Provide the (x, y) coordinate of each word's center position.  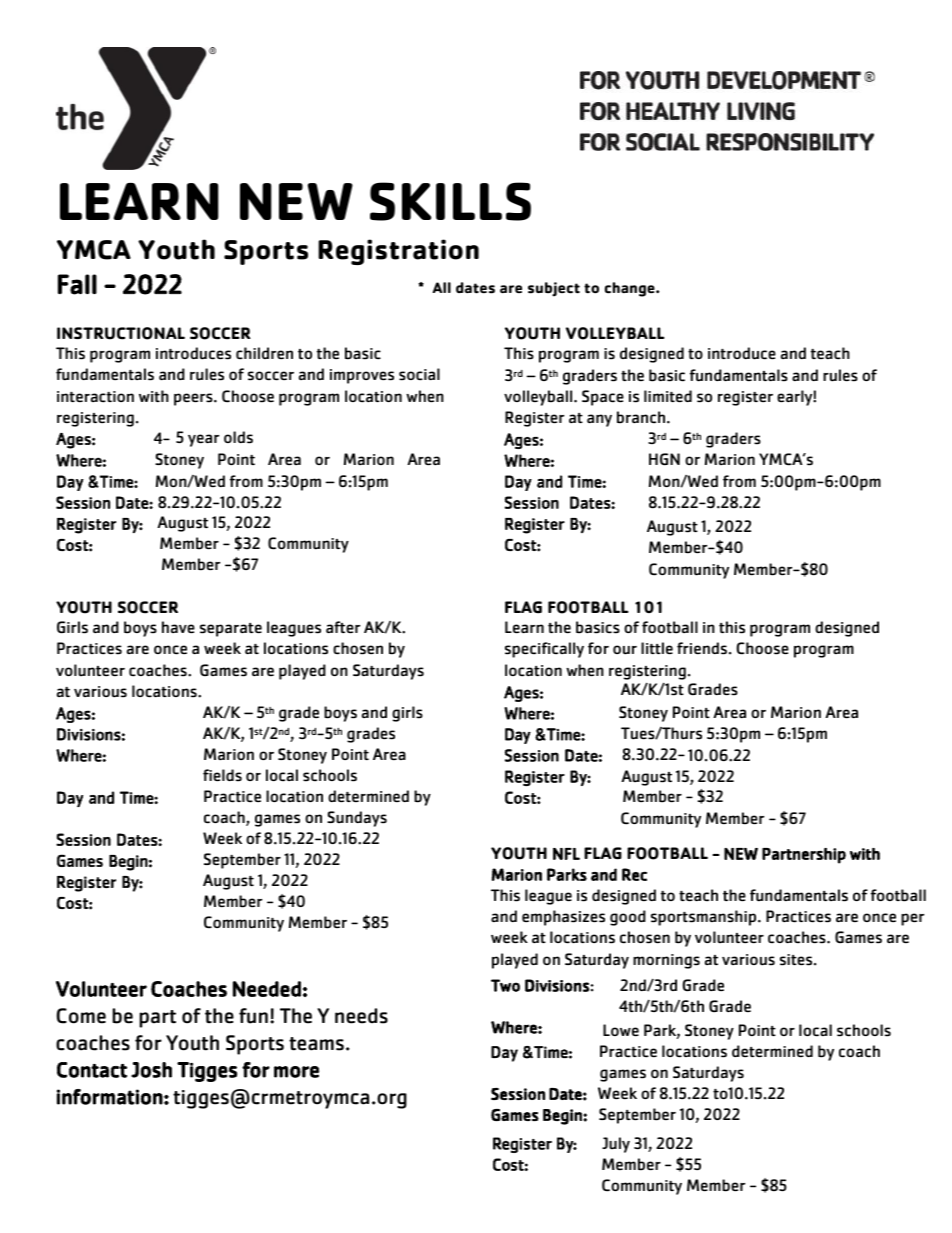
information (110, 1097)
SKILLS (450, 201)
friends (702, 648)
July (616, 1145)
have (178, 627)
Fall (77, 284)
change (631, 289)
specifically (544, 650)
